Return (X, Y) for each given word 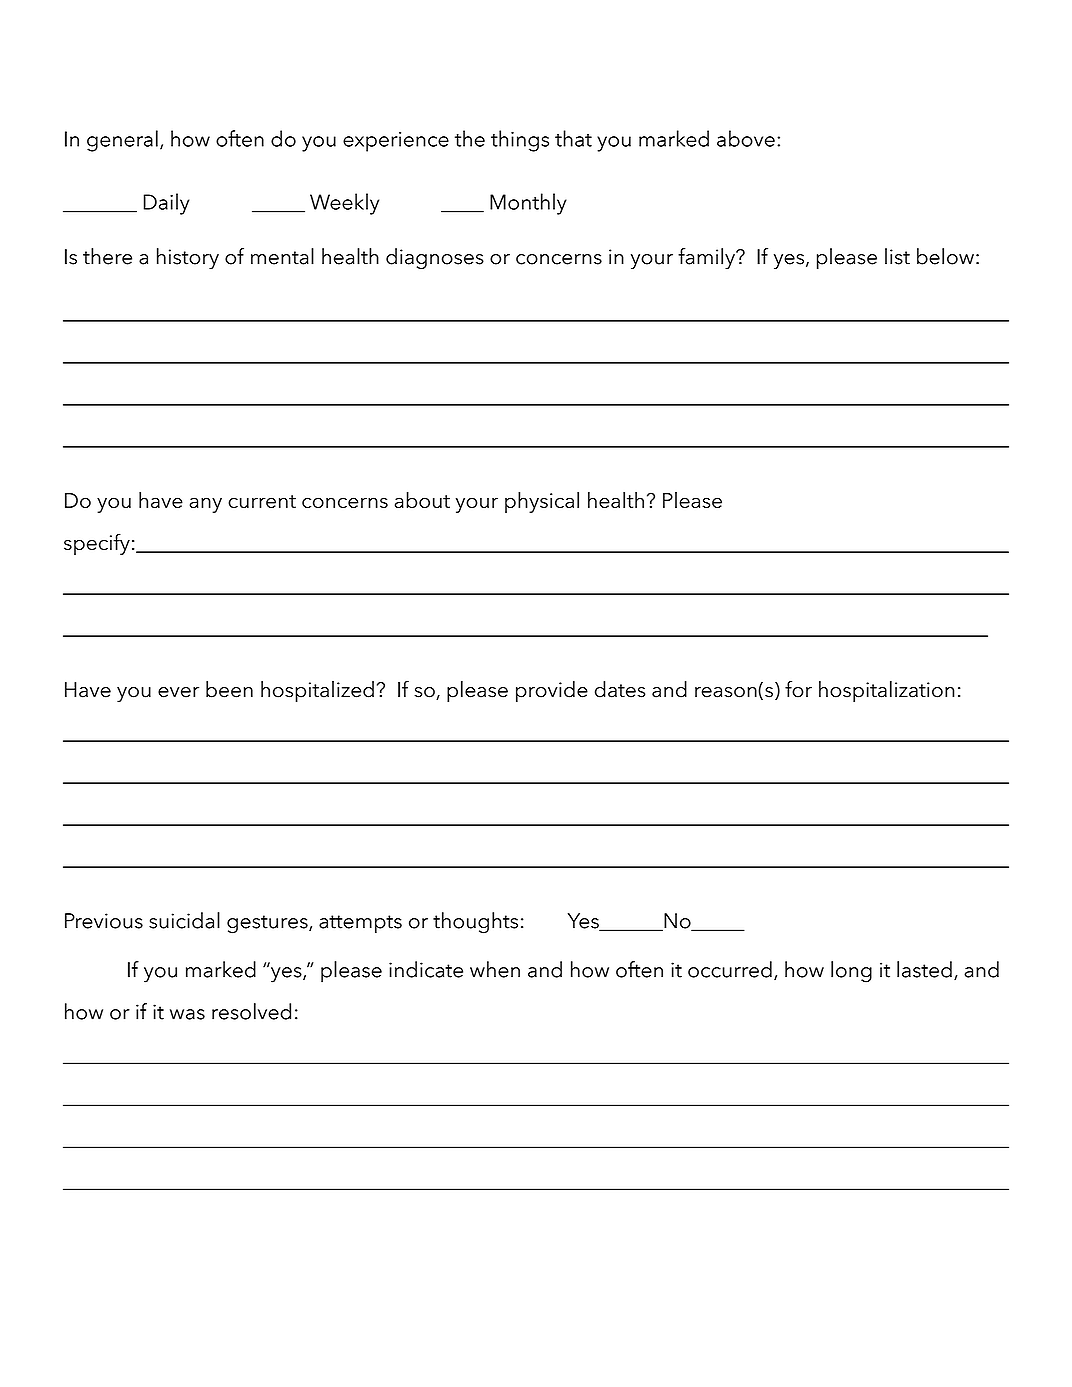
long (851, 972)
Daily (167, 204)
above (746, 138)
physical (542, 502)
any (206, 505)
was (187, 1014)
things (520, 141)
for (798, 689)
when (495, 969)
